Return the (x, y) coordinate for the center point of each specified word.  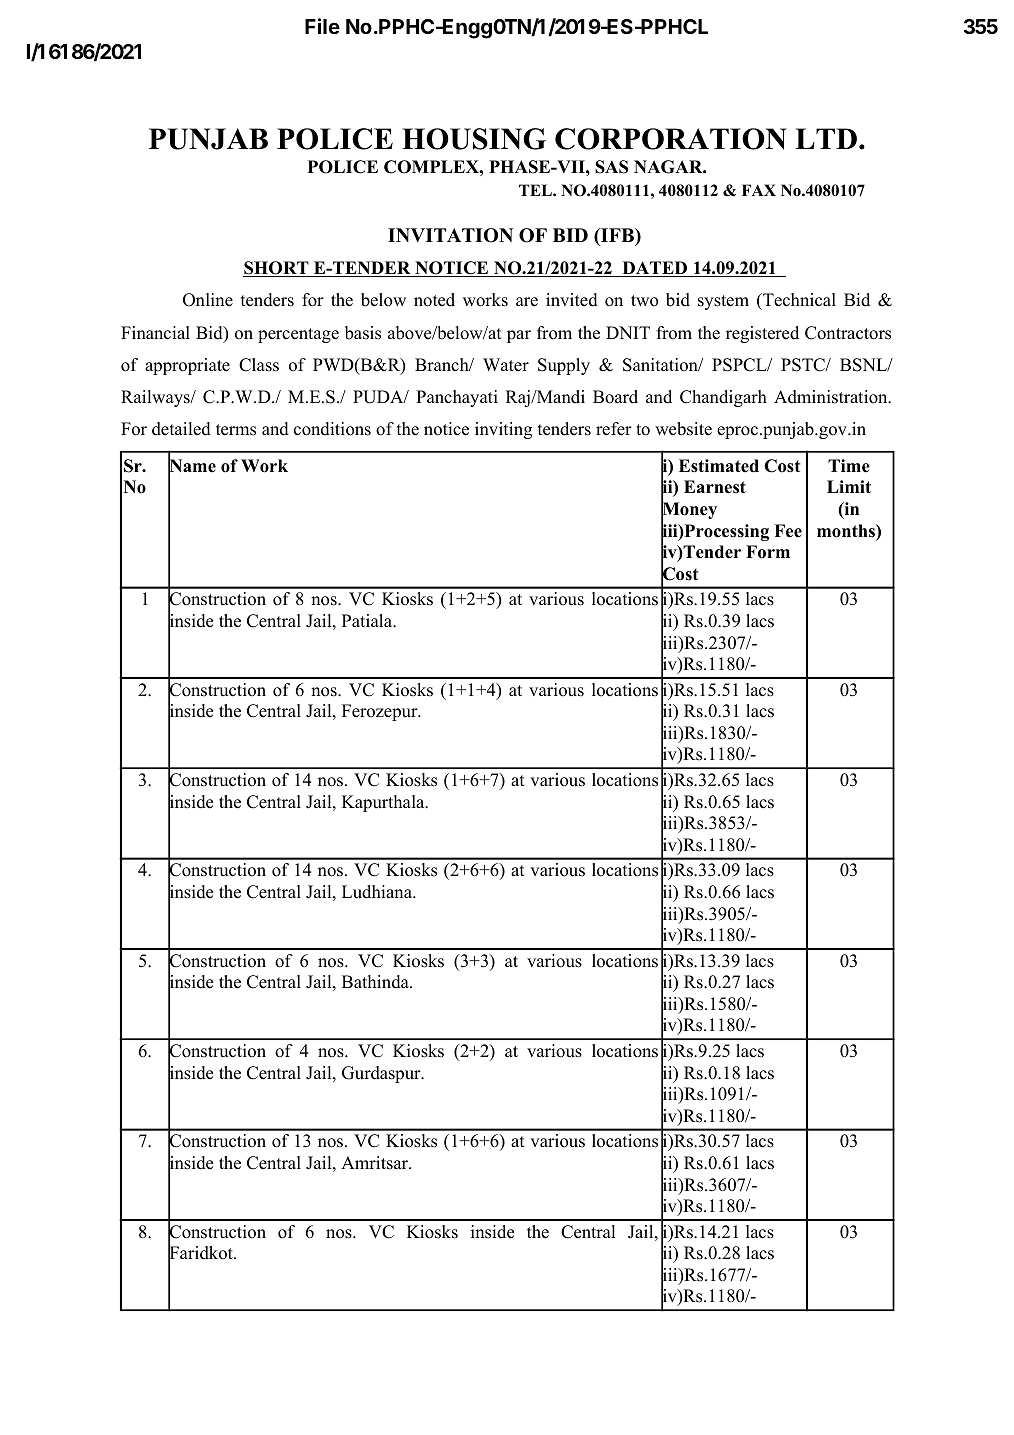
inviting (503, 430)
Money (689, 511)
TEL (536, 190)
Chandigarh (723, 398)
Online (208, 300)
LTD (826, 138)
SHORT (277, 269)
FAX (759, 190)
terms (236, 430)
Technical (798, 300)
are (527, 302)
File (322, 26)
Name (192, 466)
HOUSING (474, 139)
